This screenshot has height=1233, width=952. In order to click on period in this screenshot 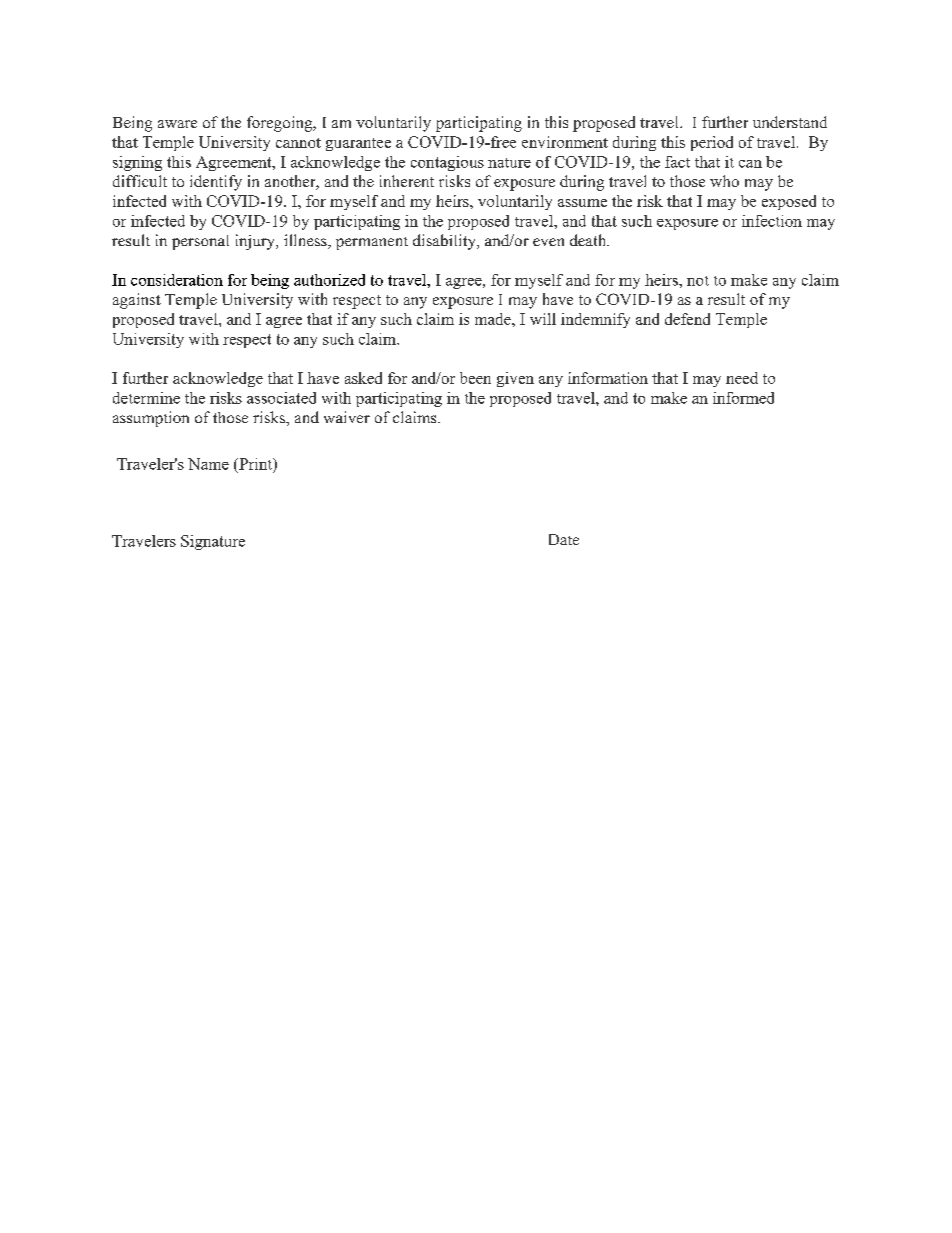, I will do `click(712, 143)`.
